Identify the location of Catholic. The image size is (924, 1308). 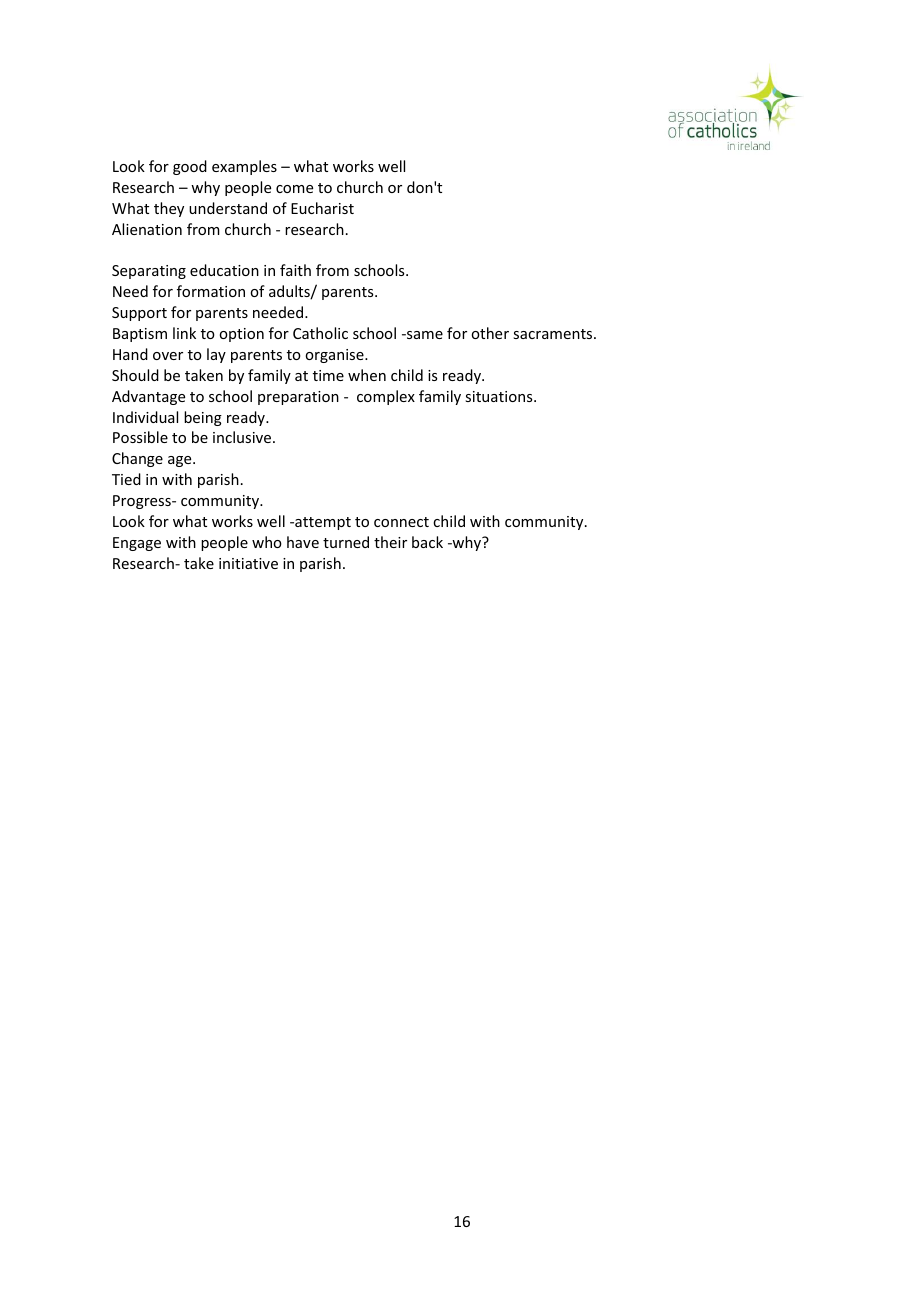
(320, 333).
